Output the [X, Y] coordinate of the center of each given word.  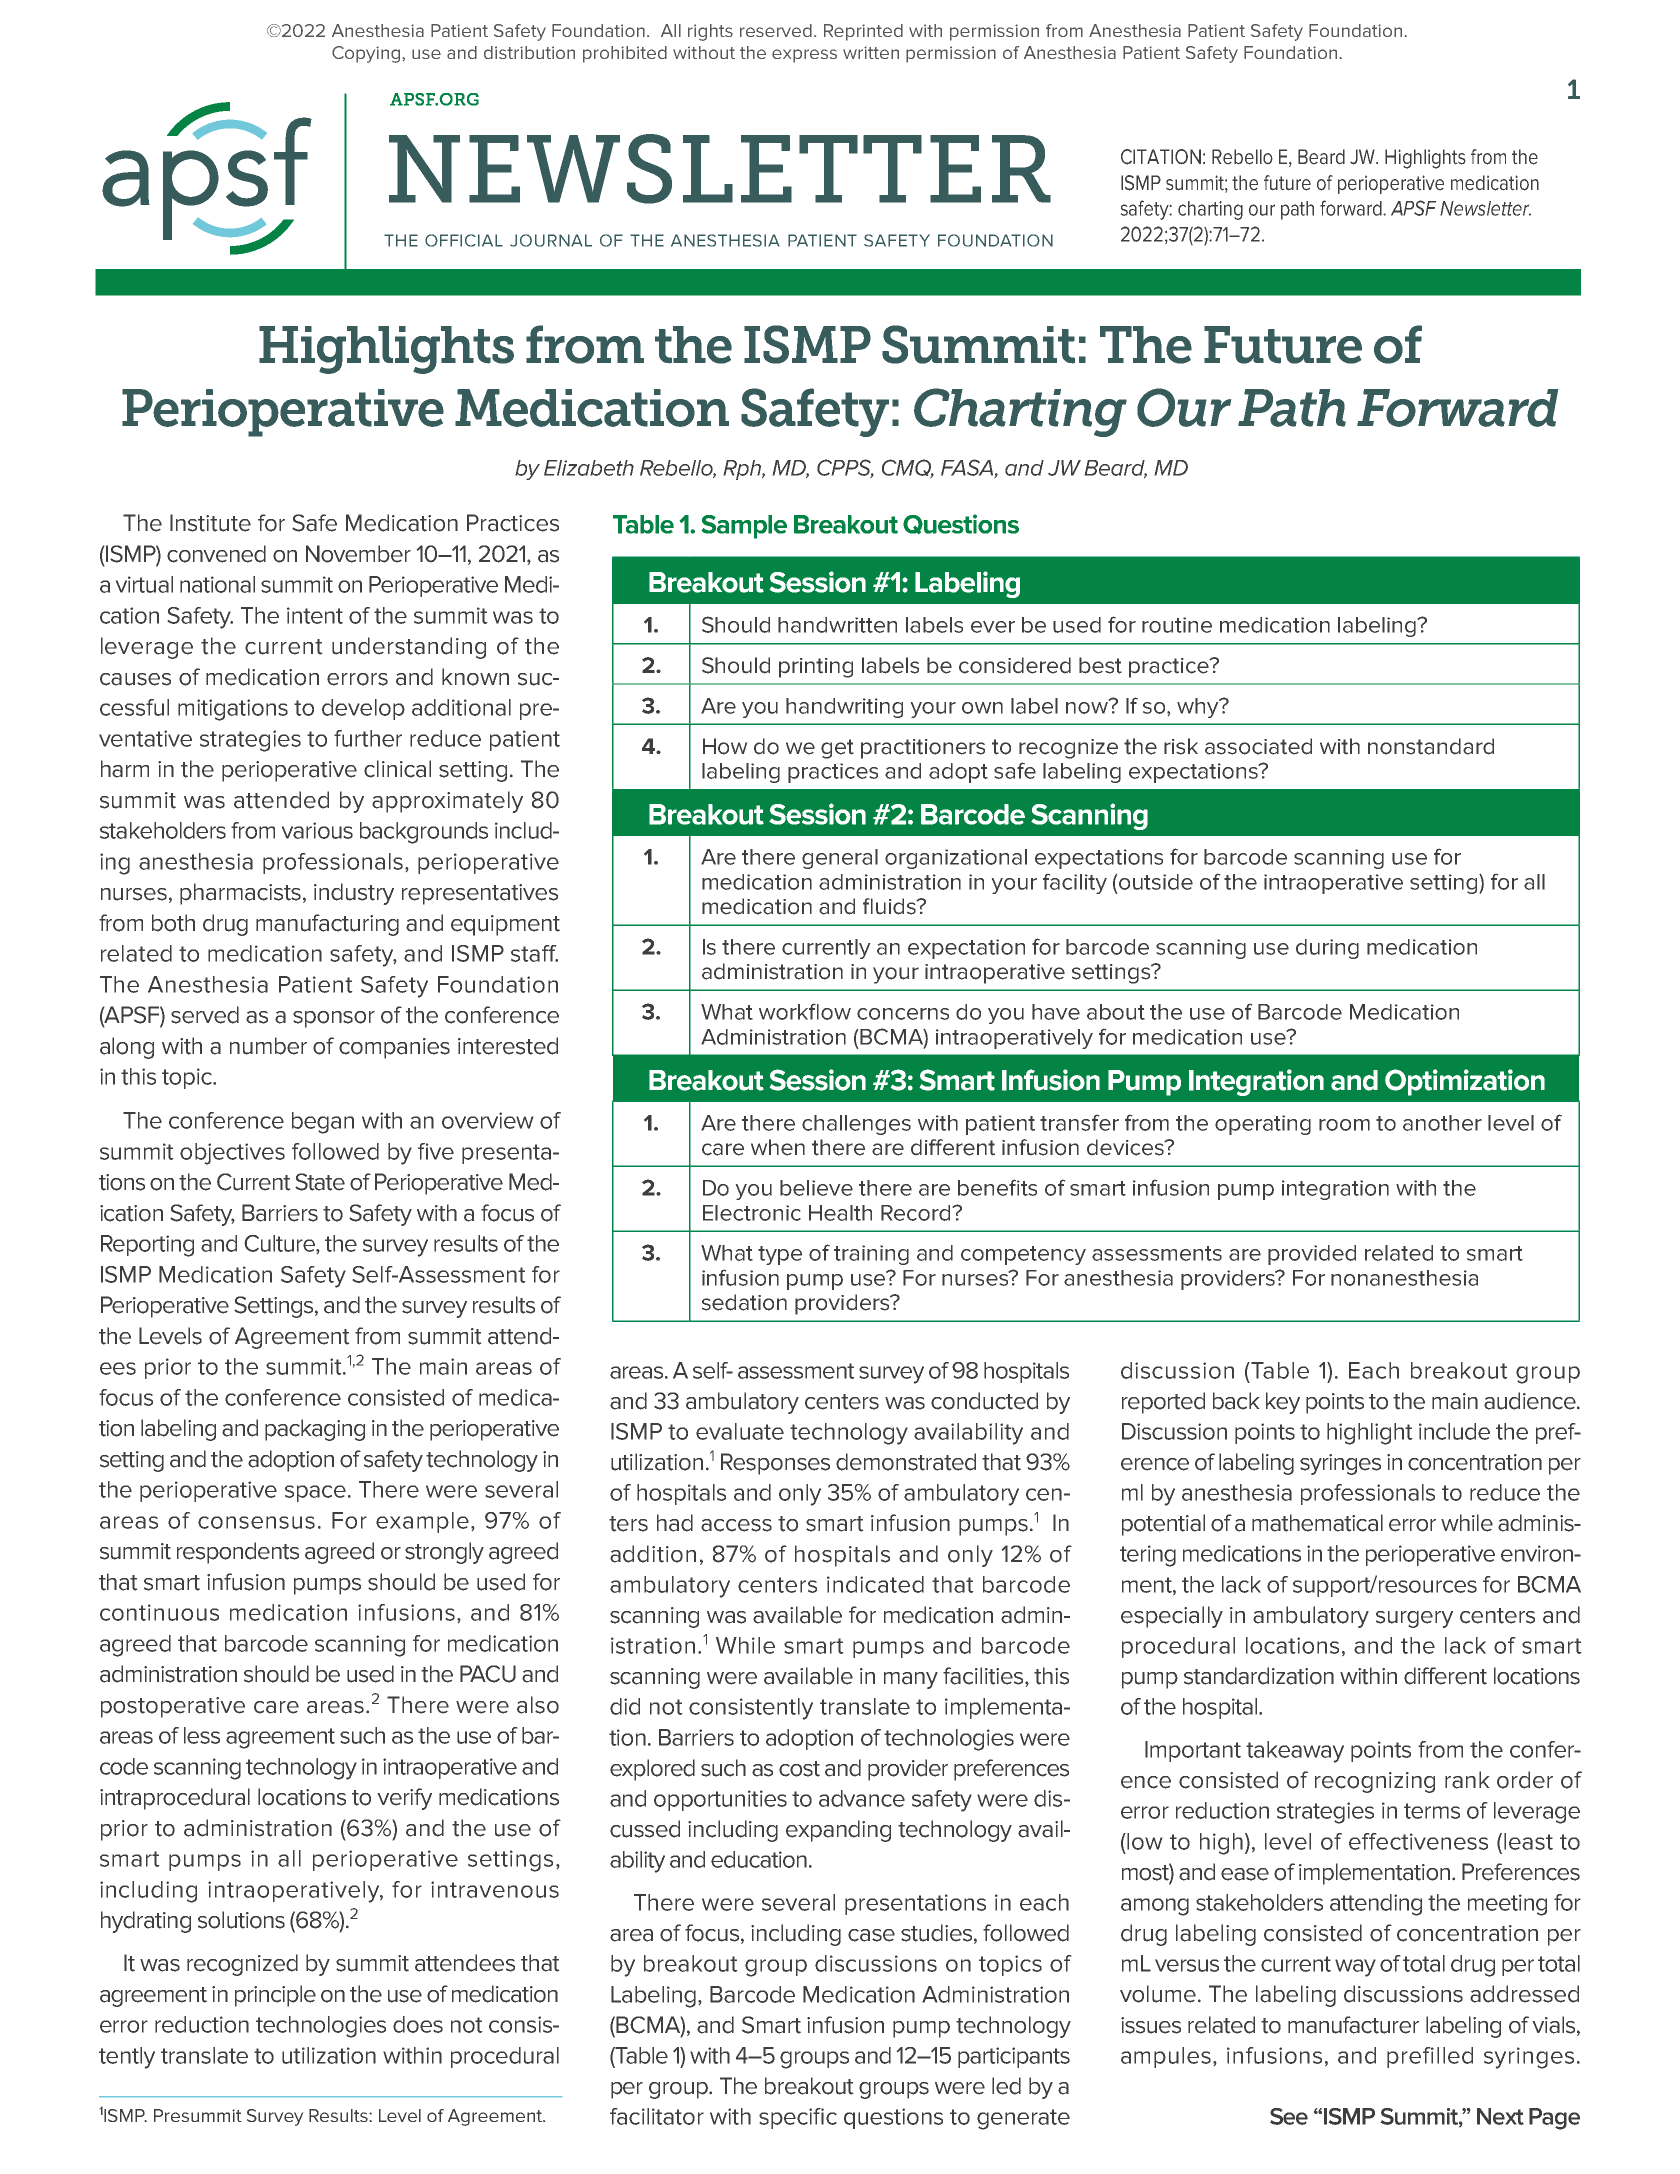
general [840, 859]
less [202, 1735]
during [1327, 949]
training [871, 1255]
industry [354, 894]
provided [1312, 1255]
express [804, 56]
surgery [1414, 1619]
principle [275, 1996]
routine [1177, 625]
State [320, 1182]
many [911, 1680]
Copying [366, 54]
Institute [210, 523]
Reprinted [863, 32]
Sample [744, 527]
